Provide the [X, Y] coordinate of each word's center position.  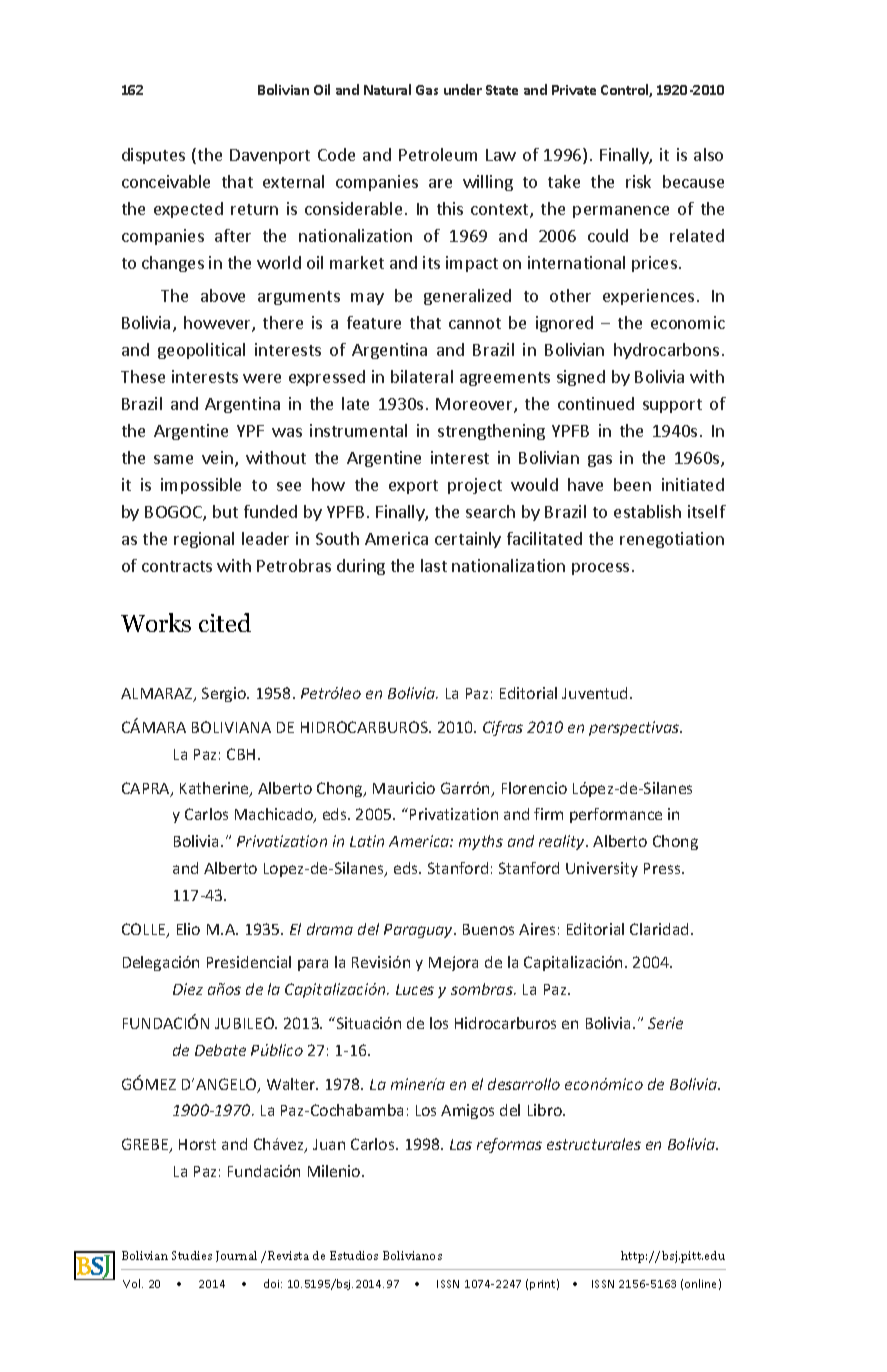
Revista [288, 1255]
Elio [188, 929]
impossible [201, 486]
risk [638, 181]
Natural [387, 89]
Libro [546, 1110]
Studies [192, 1255]
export [413, 487]
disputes [153, 156]
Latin [367, 841]
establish [647, 511]
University [602, 869]
